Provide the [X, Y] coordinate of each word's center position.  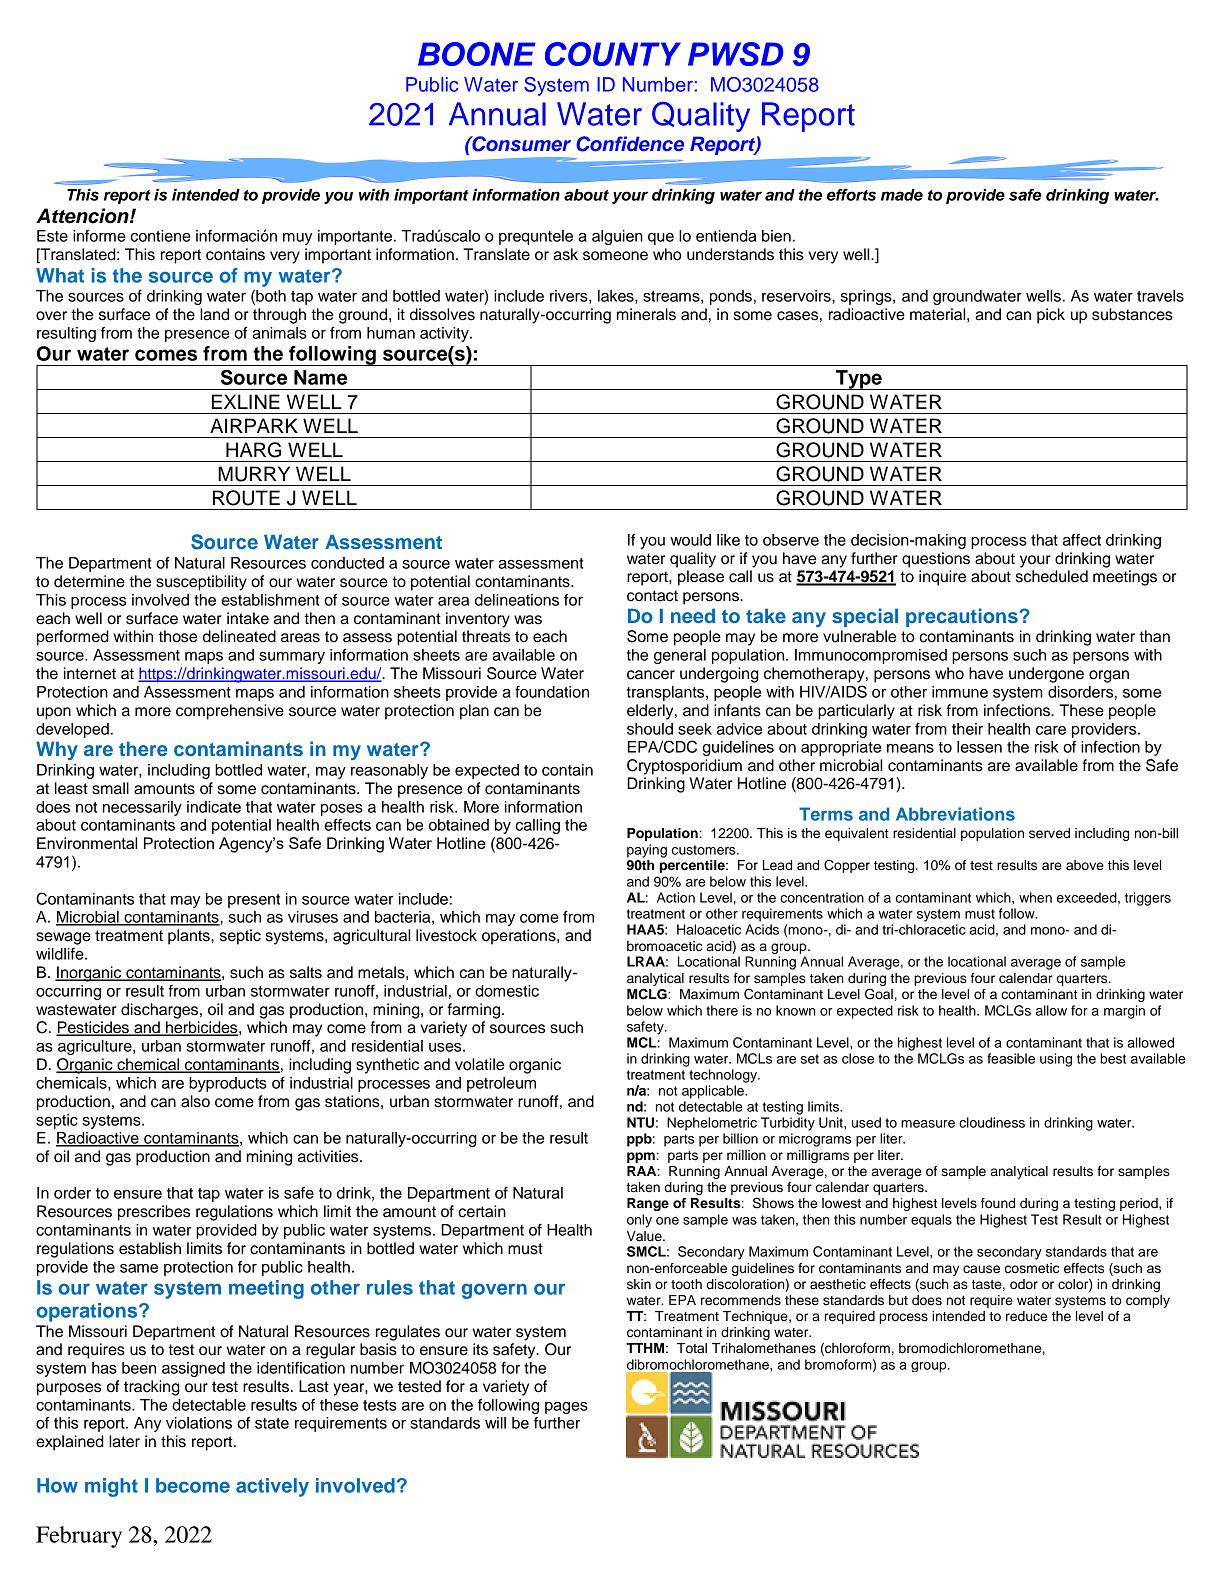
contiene [160, 236]
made [902, 195]
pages [566, 1408]
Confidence [630, 144]
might [111, 1487]
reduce [1026, 1316]
